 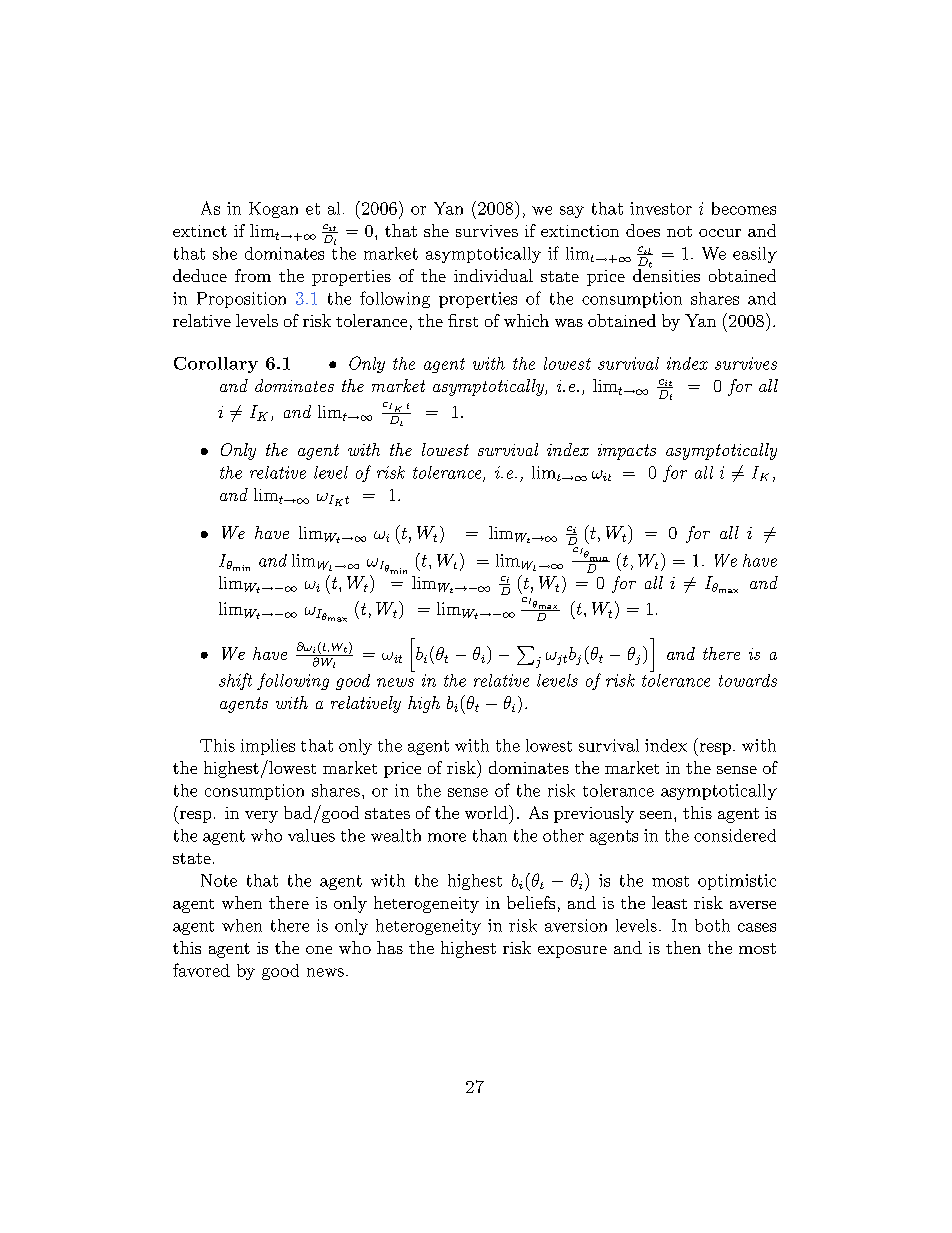 What do you see at coordinates (493, 275) in the image?
I see `individual` at bounding box center [493, 275].
